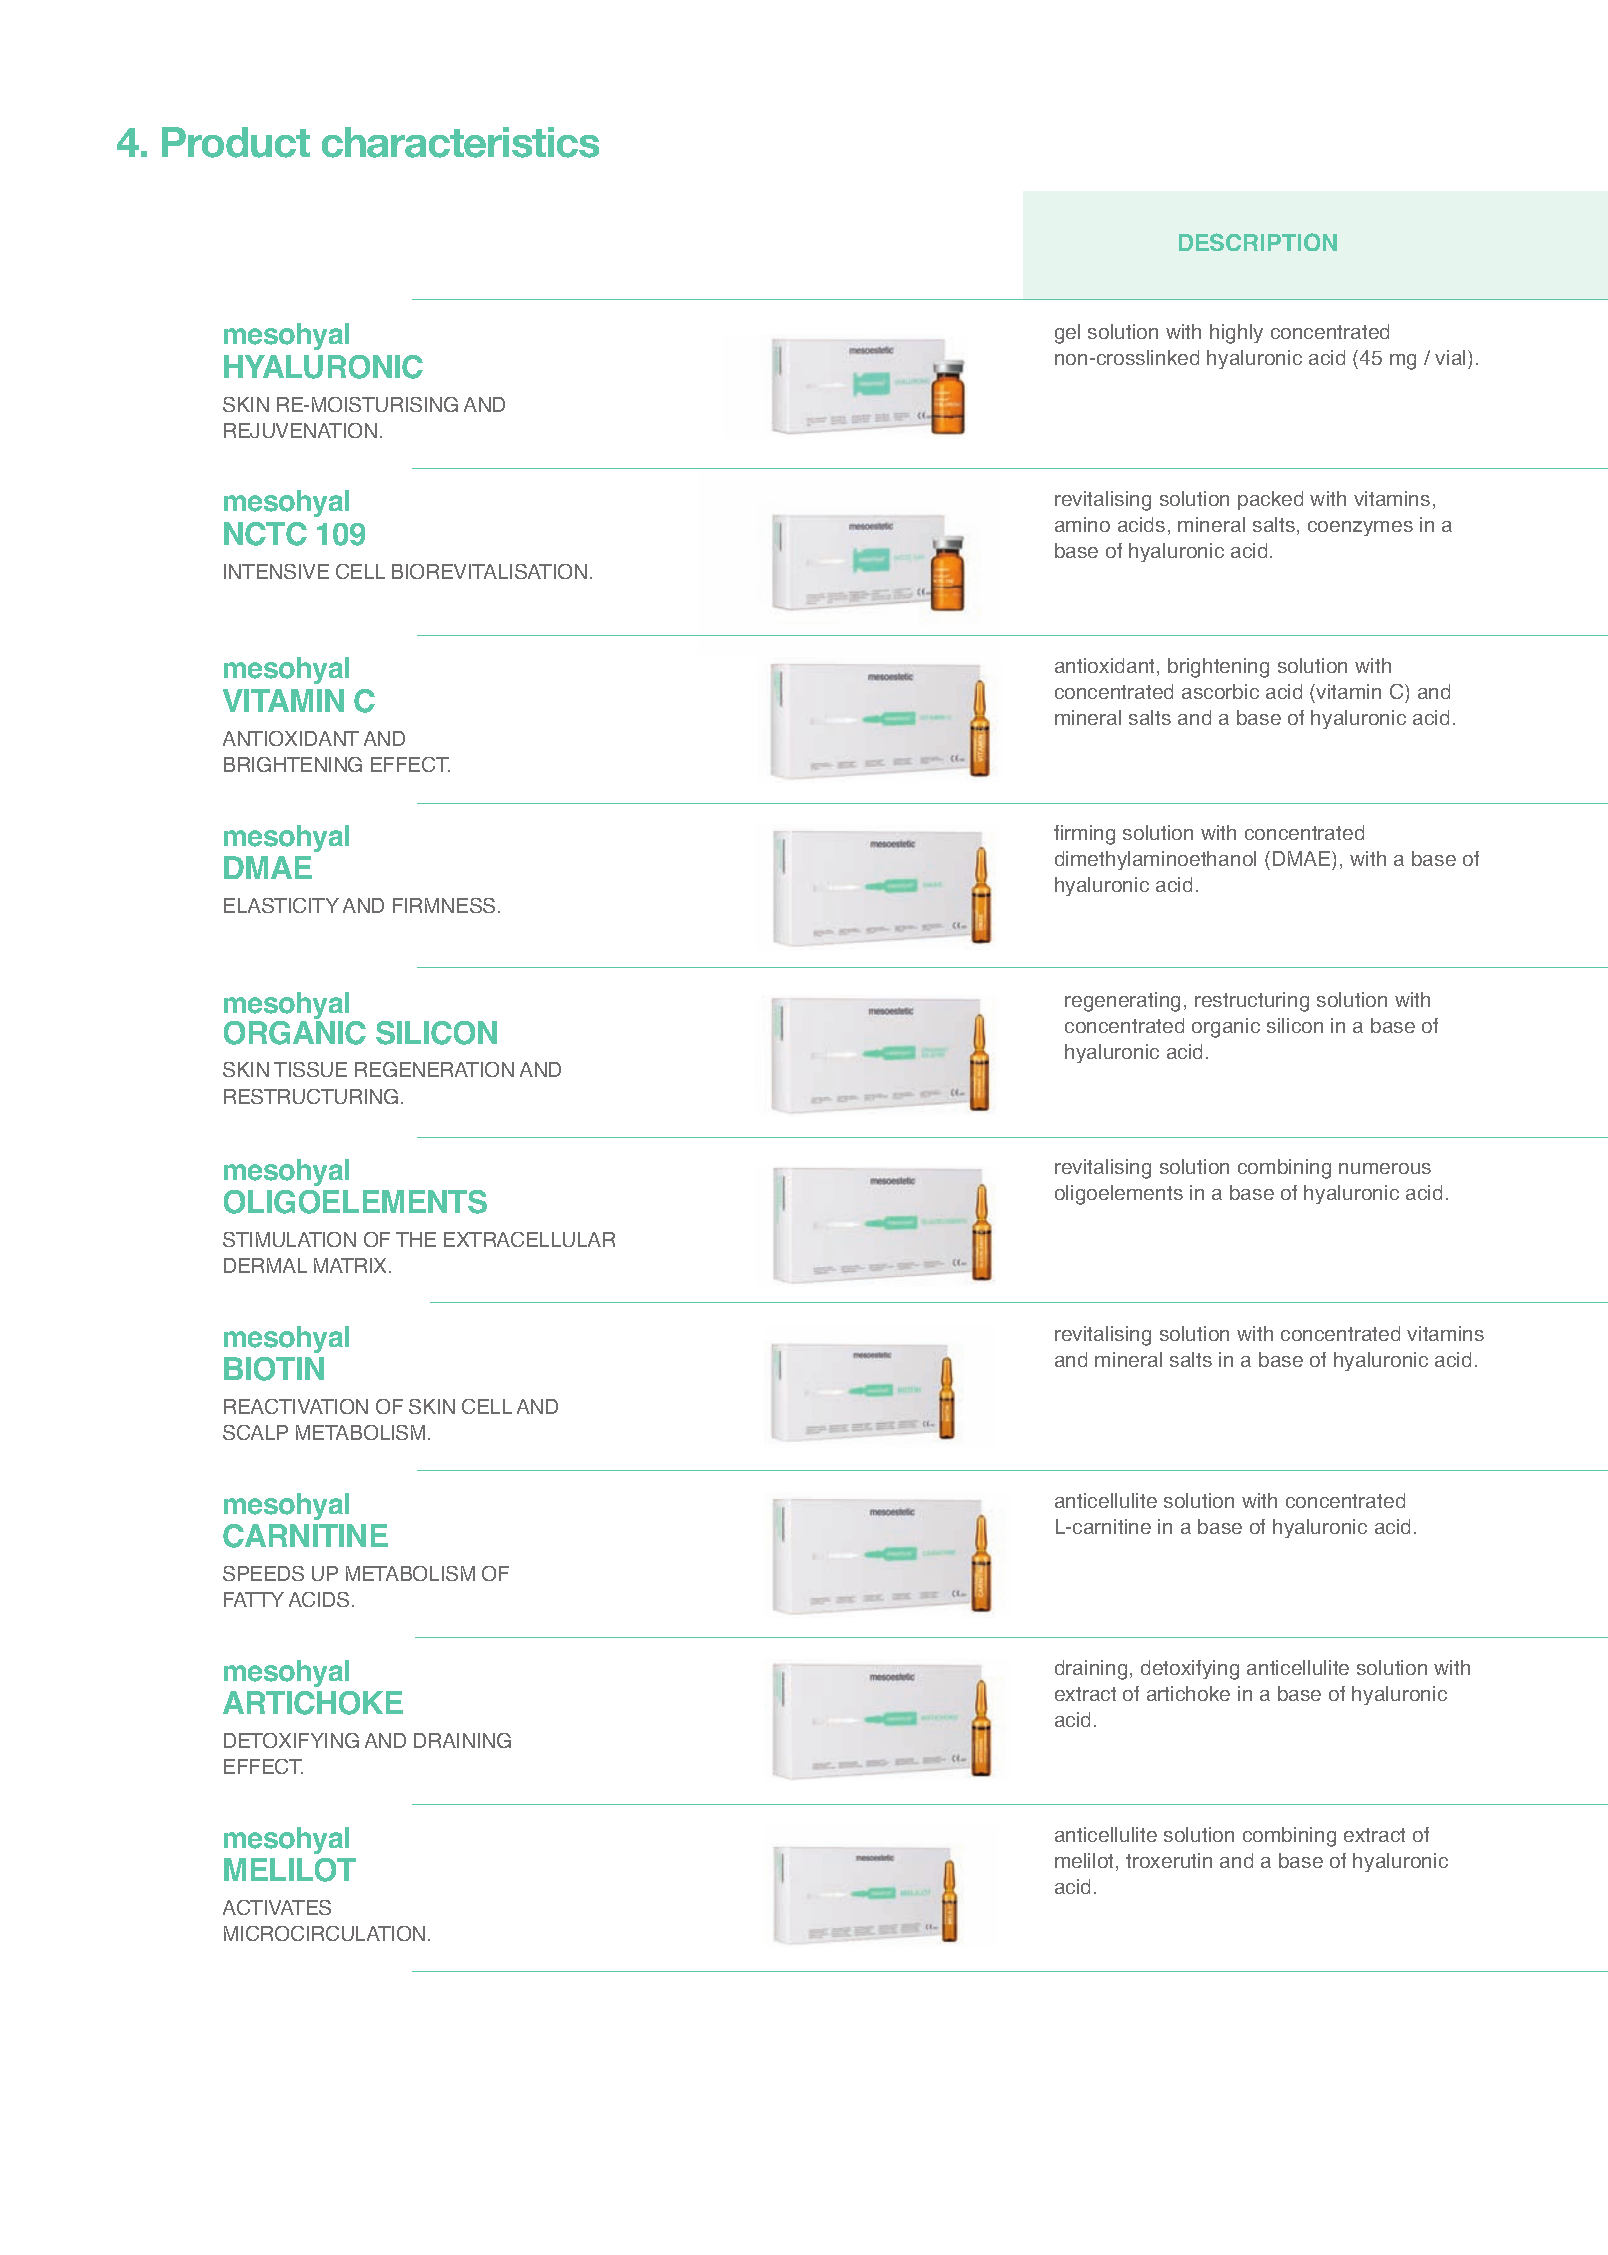 Image resolution: width=1608 pixels, height=2255 pixels. Describe the element at coordinates (352, 1265) in the page. I see `MATRIX` at that location.
